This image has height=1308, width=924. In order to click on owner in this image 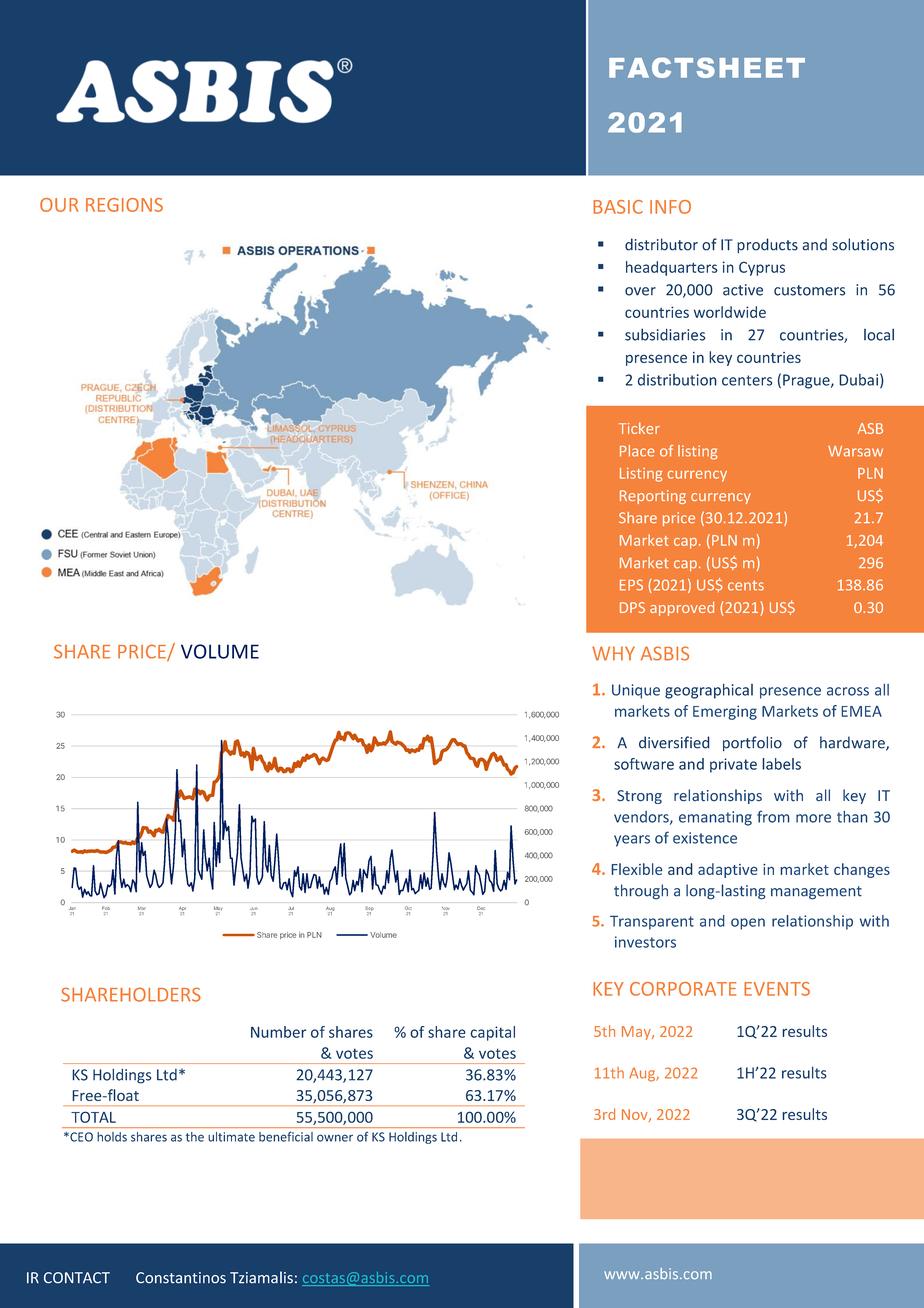, I will do `click(335, 1138)`.
